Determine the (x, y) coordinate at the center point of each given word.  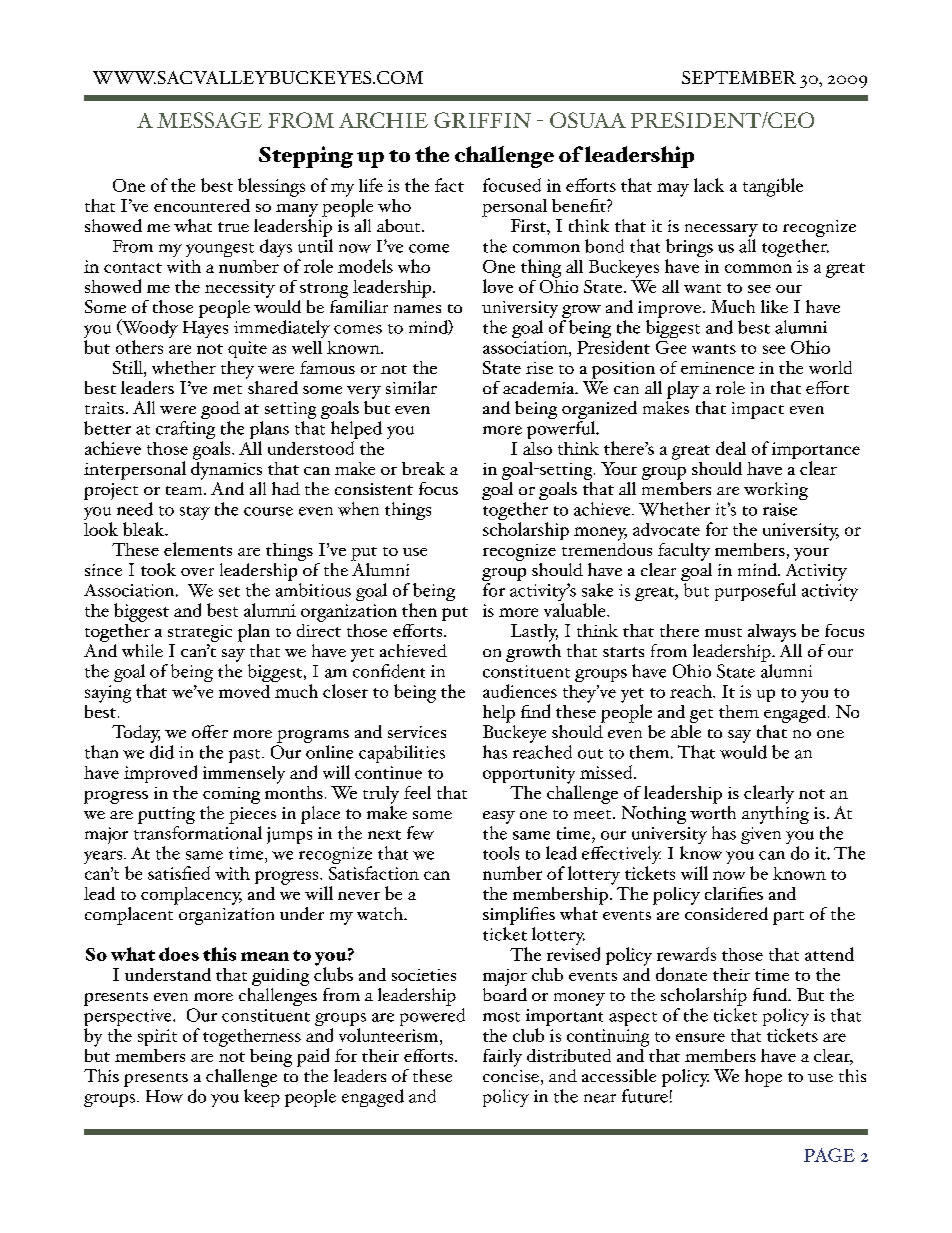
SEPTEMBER (739, 77)
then (419, 610)
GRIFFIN (482, 120)
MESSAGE (209, 120)
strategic (200, 633)
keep (262, 1096)
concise (511, 1076)
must (723, 632)
